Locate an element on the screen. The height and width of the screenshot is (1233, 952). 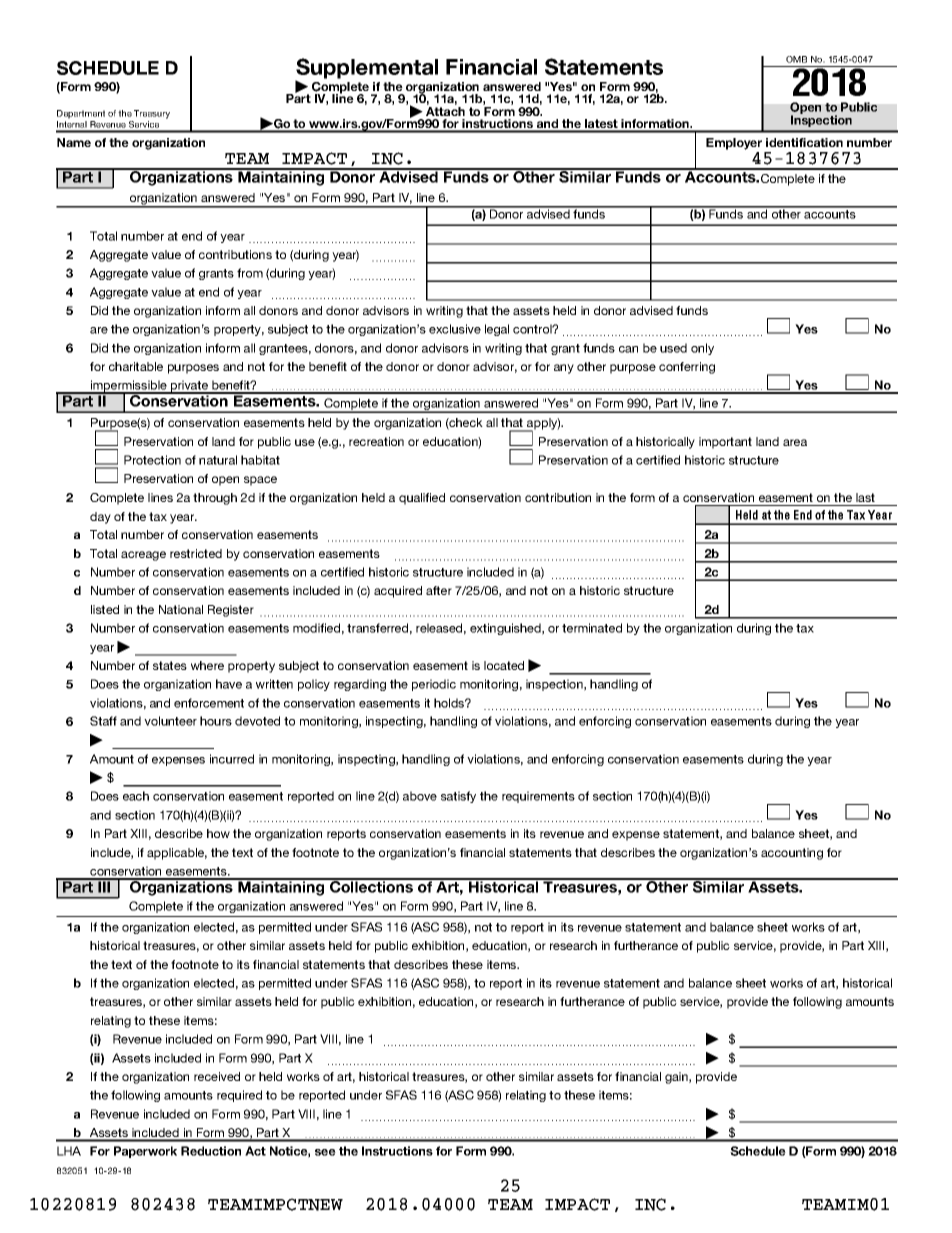
Supplemental is located at coordinates (366, 69).
